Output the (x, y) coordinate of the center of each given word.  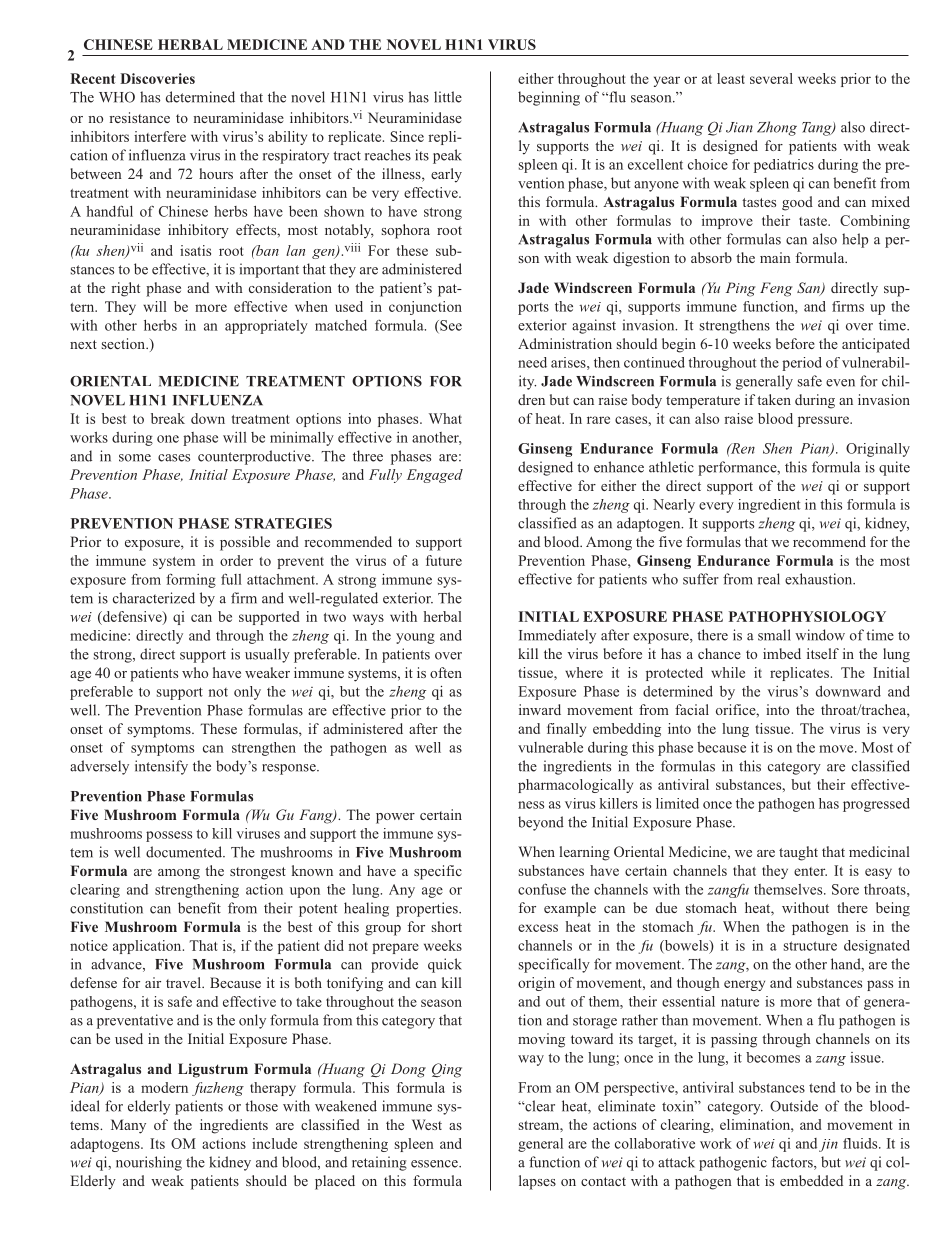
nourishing (149, 1163)
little (448, 97)
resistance (140, 117)
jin (828, 1145)
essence (435, 1164)
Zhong (777, 128)
